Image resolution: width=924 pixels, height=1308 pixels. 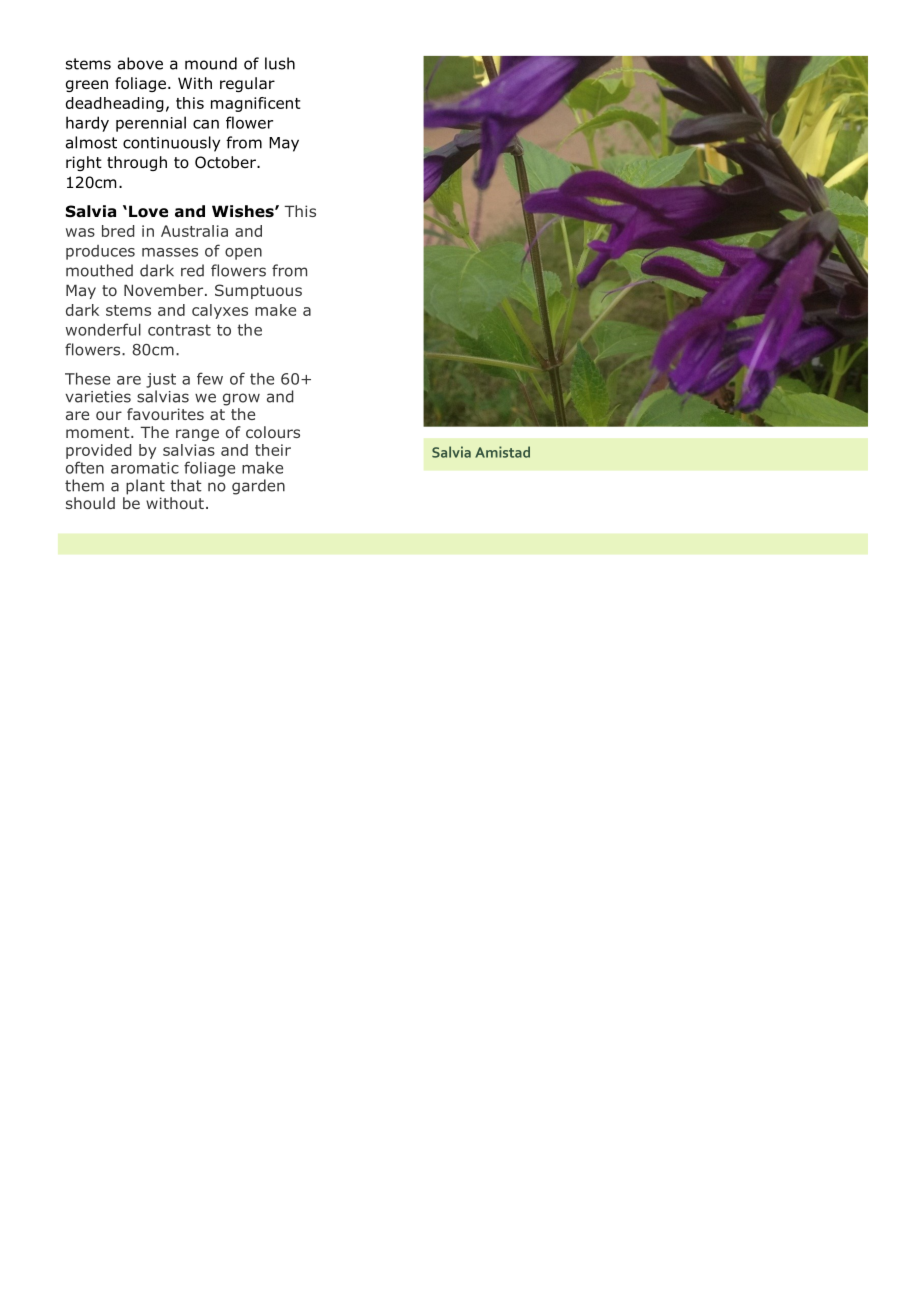 I want to click on open, so click(x=243, y=254).
